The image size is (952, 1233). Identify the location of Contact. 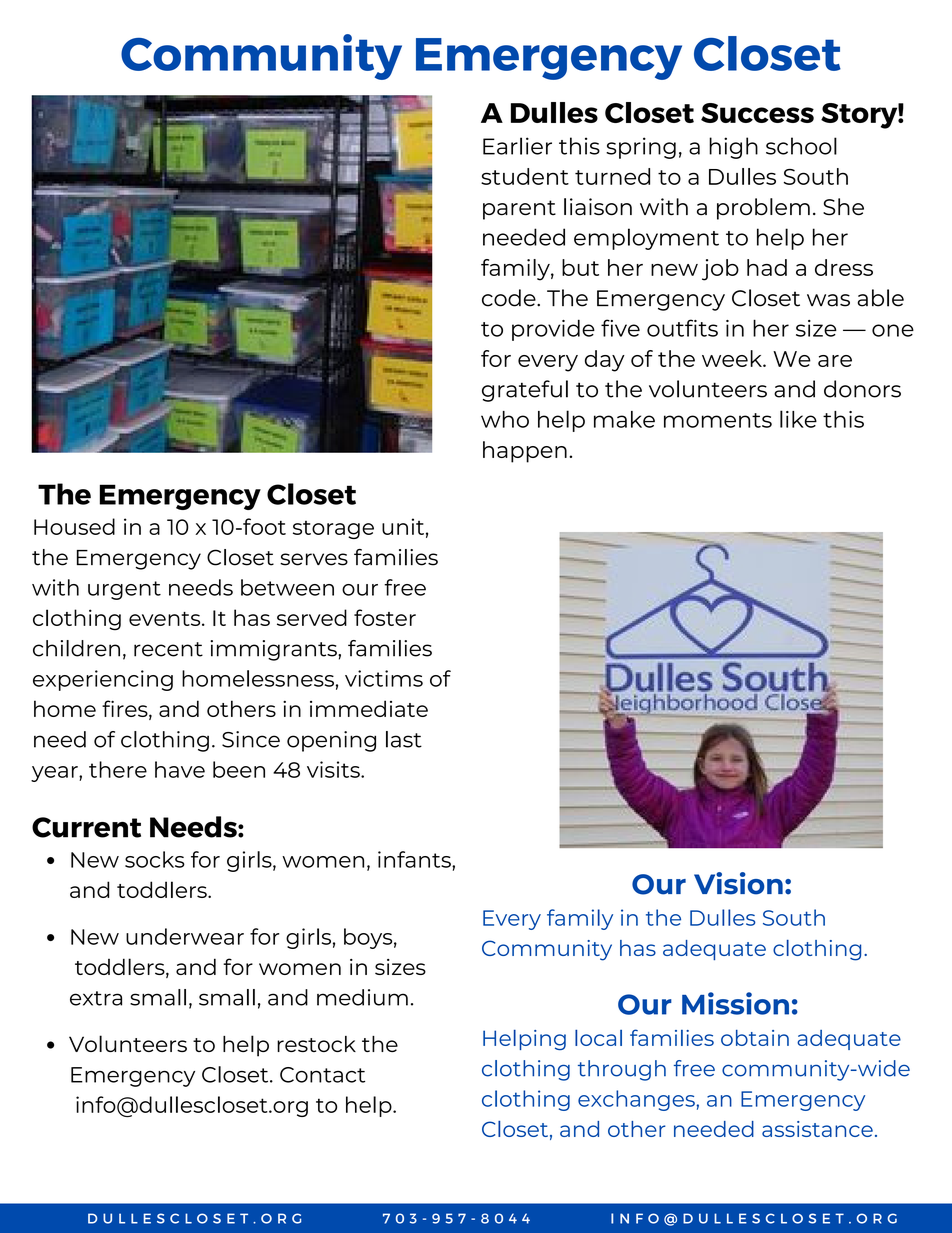
(322, 1075).
